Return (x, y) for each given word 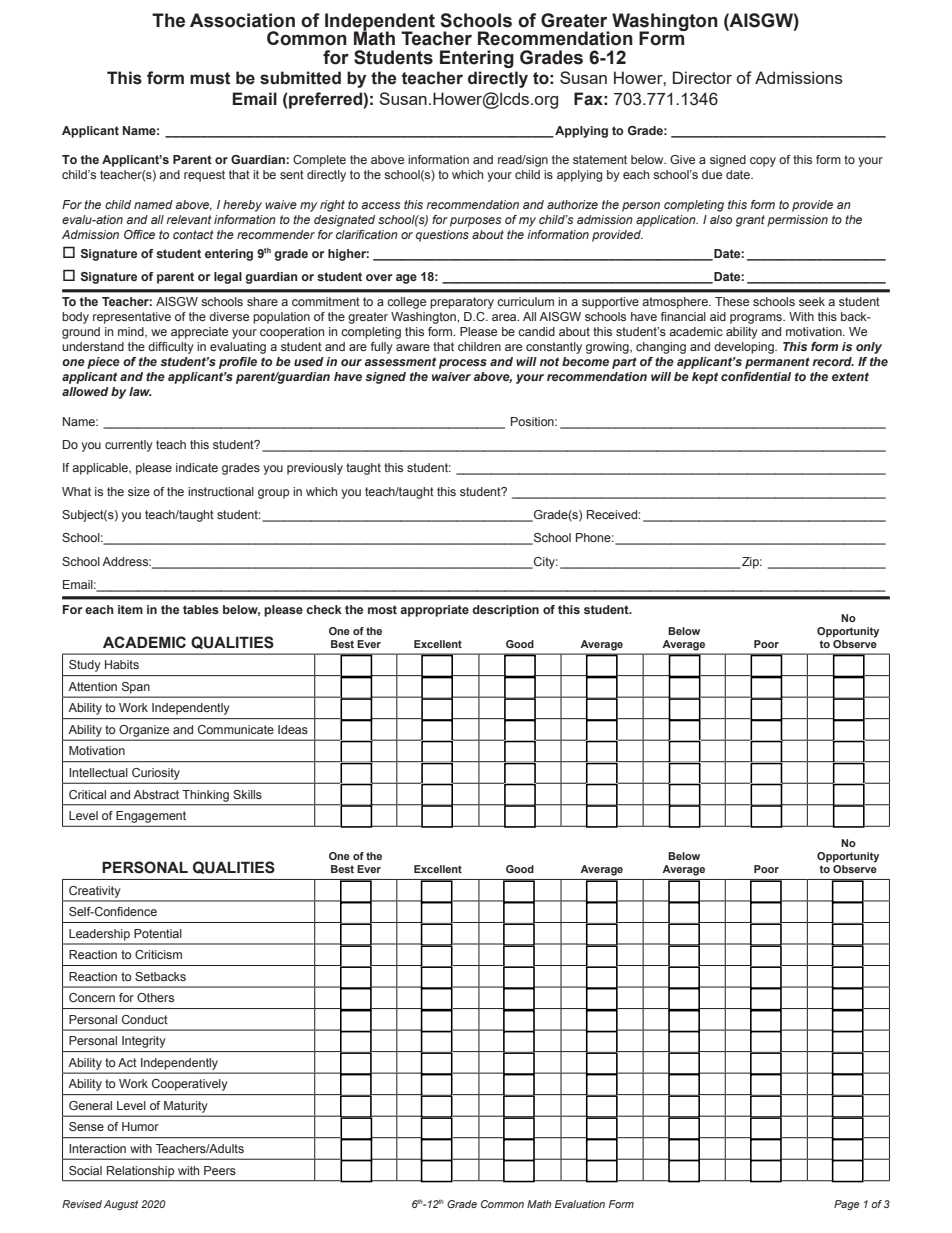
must (210, 78)
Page (847, 1205)
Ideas (293, 729)
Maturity (185, 1107)
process (463, 364)
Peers (220, 1170)
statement (600, 159)
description (505, 611)
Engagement (151, 817)
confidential (756, 376)
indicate (197, 467)
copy (763, 162)
